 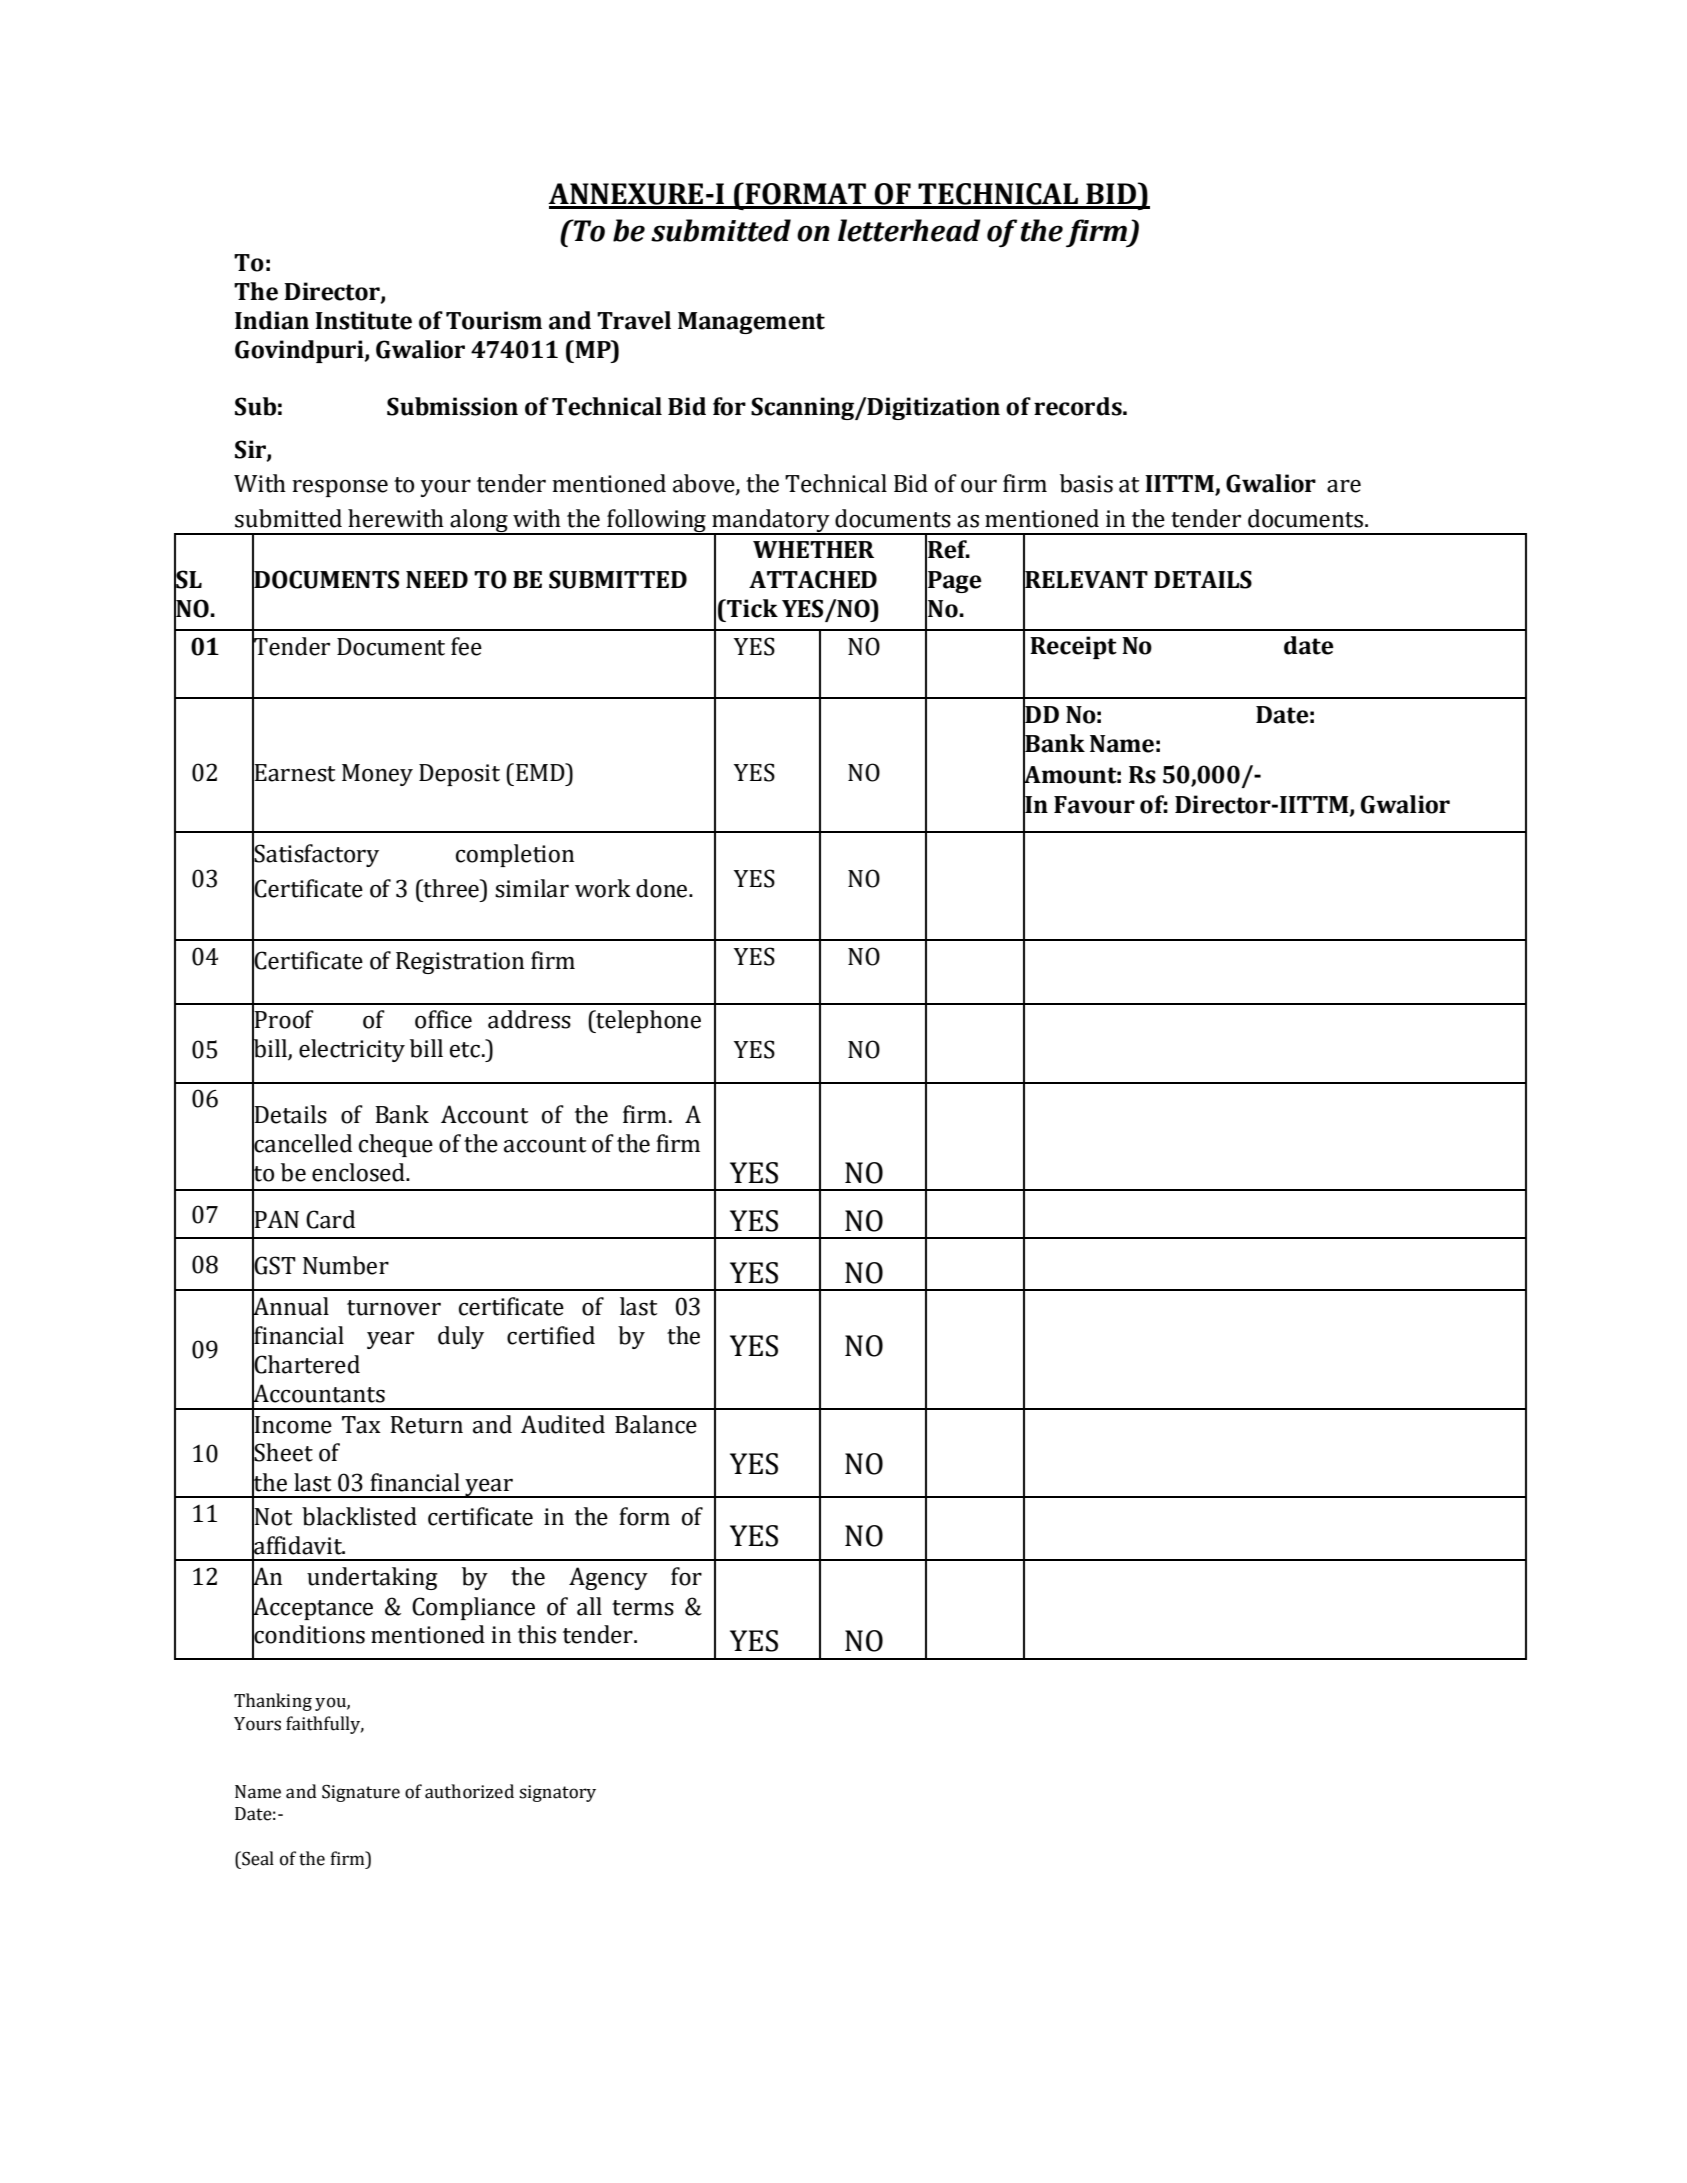 What do you see at coordinates (563, 1424) in the page?
I see `Audited` at bounding box center [563, 1424].
